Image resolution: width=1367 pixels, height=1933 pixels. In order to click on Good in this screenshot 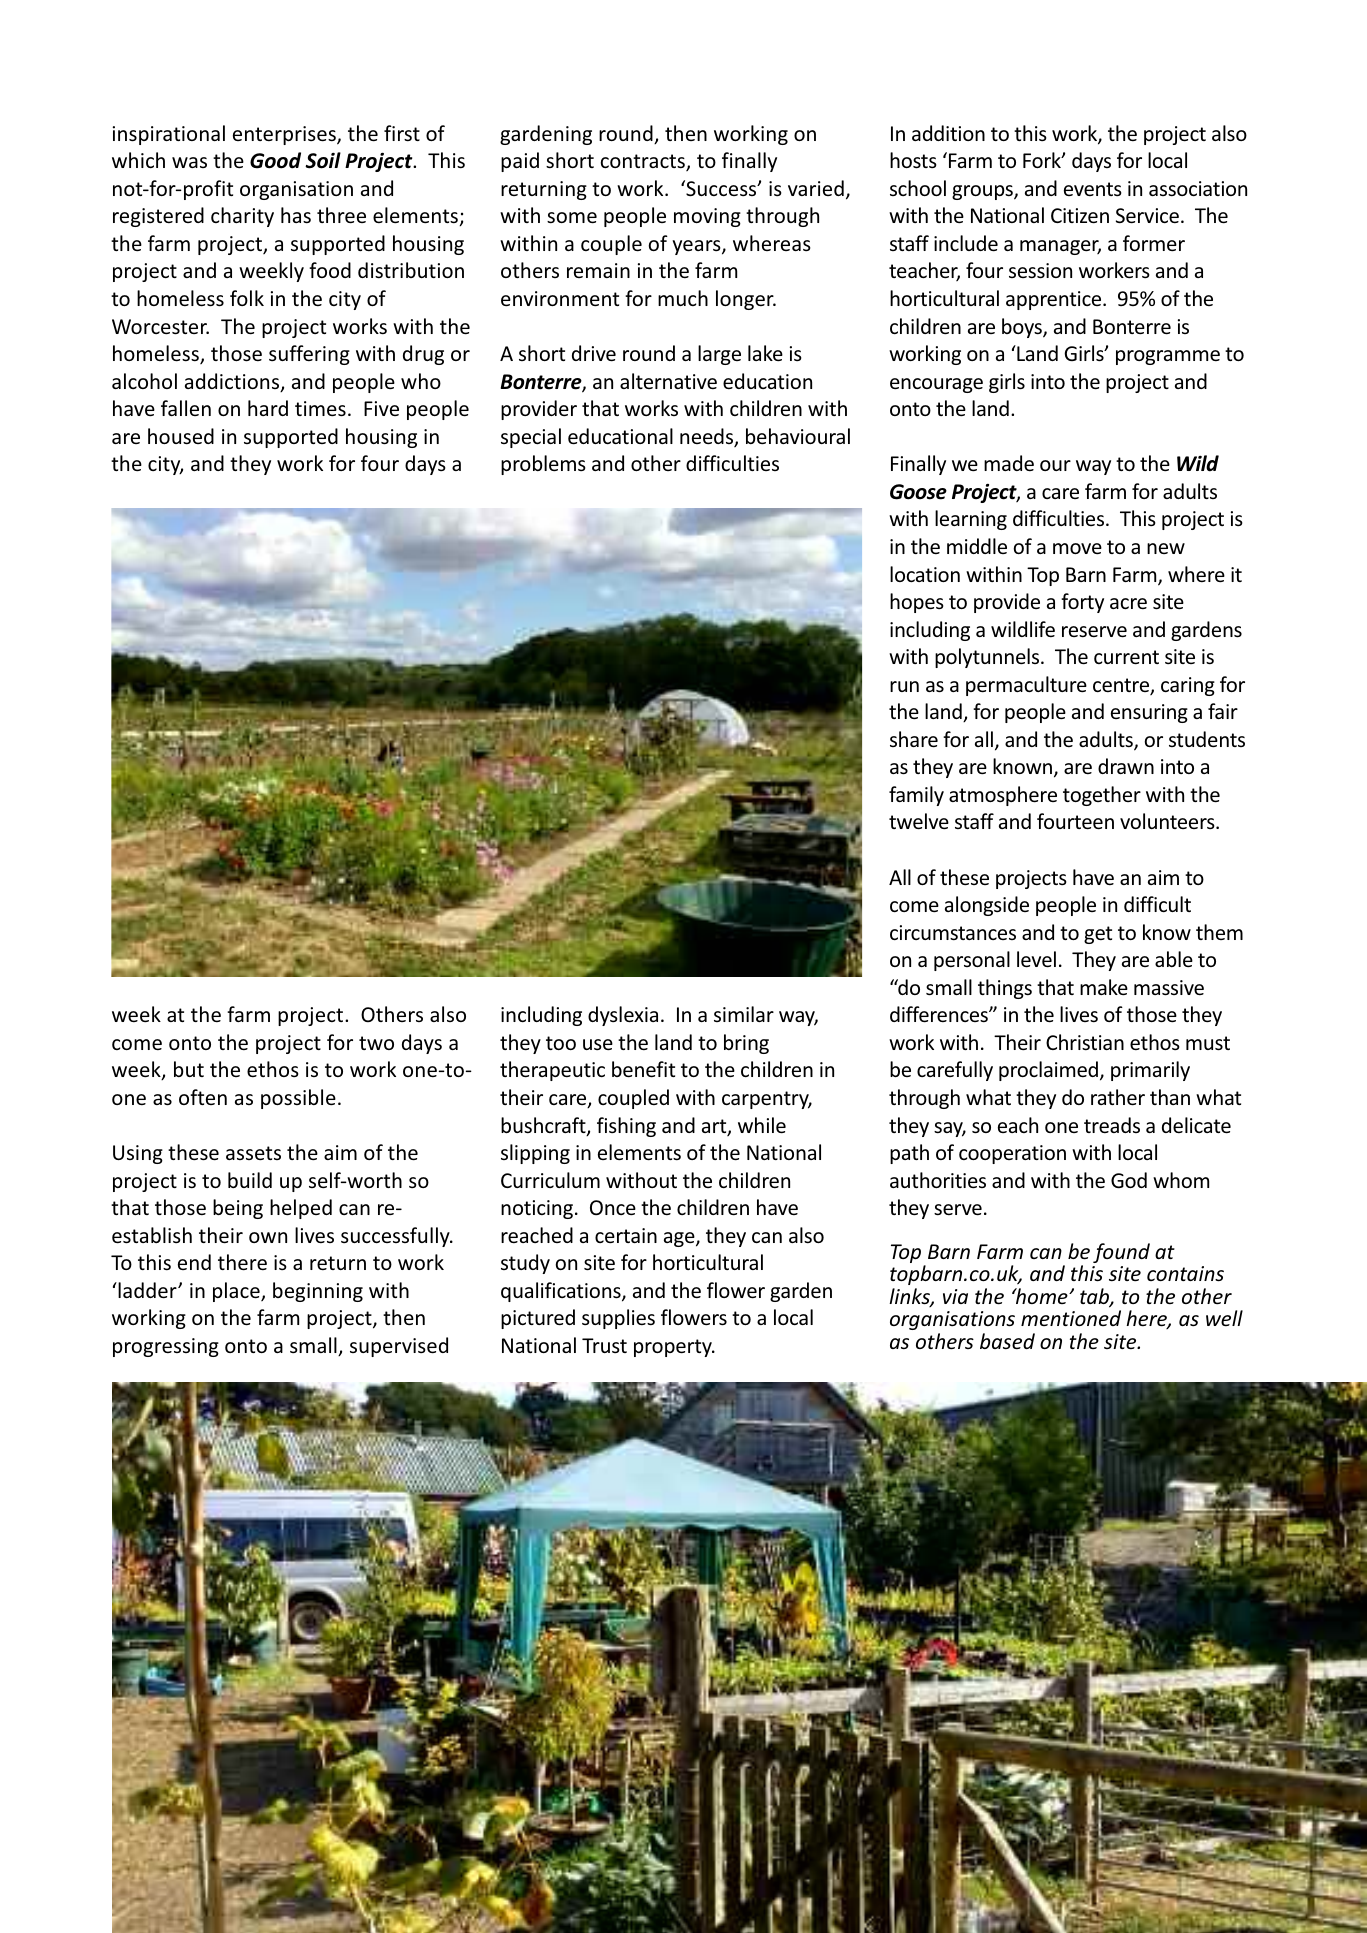, I will do `click(275, 160)`.
